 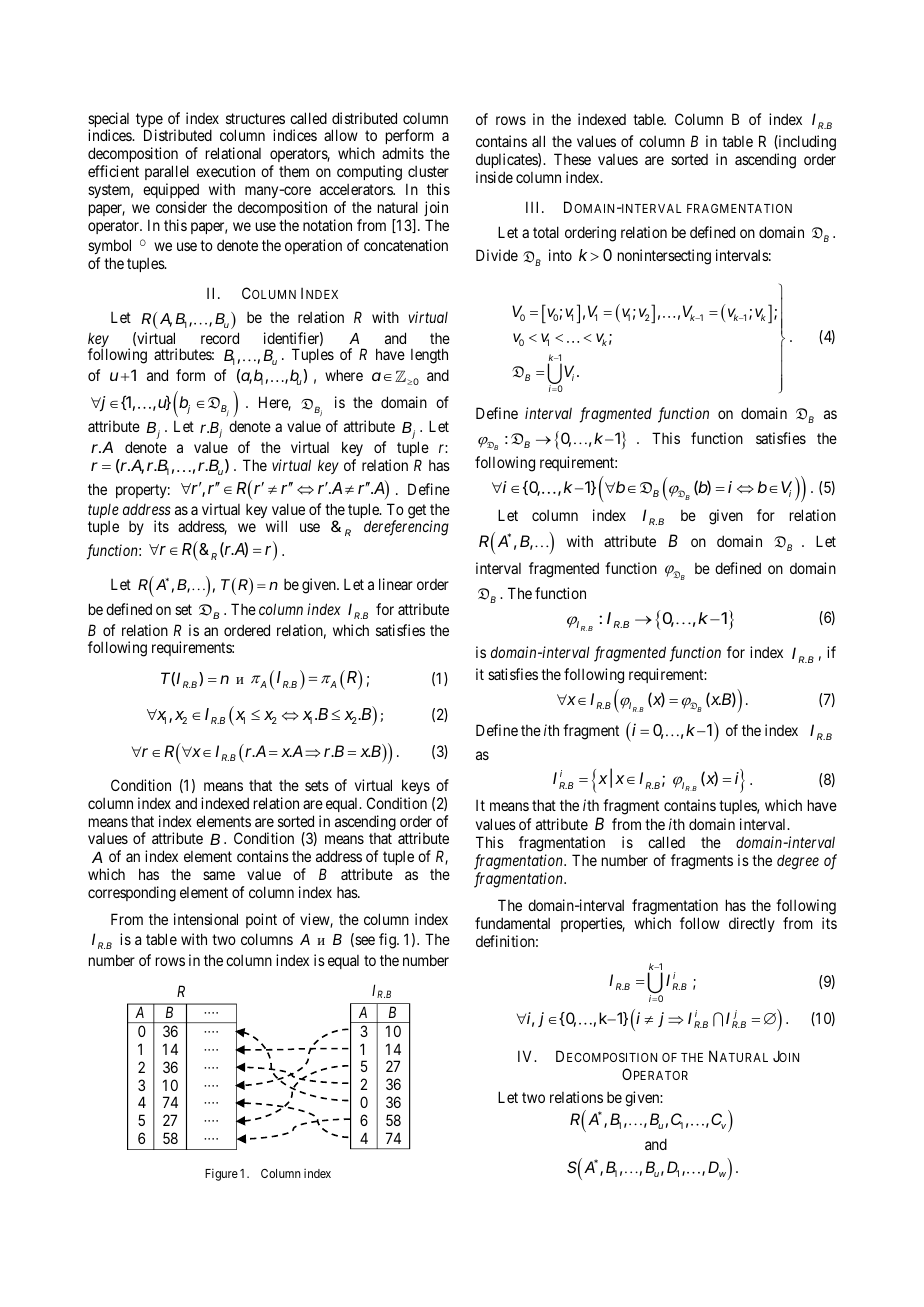 I want to click on record, so click(x=220, y=338).
